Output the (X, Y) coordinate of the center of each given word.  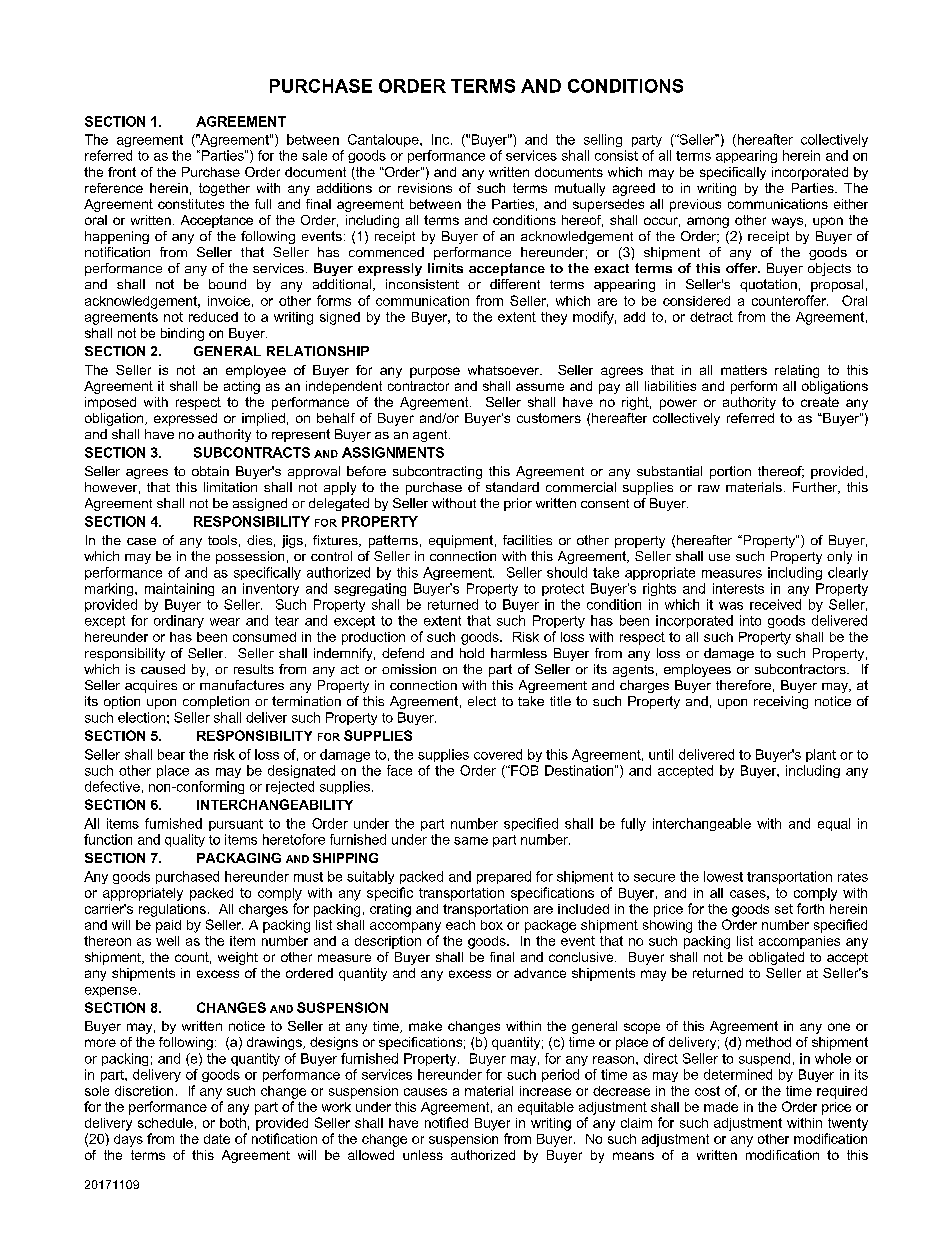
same (471, 841)
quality (185, 840)
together (224, 189)
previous (695, 205)
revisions (425, 188)
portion (730, 472)
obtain (210, 471)
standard (512, 487)
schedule (165, 1123)
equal (834, 824)
